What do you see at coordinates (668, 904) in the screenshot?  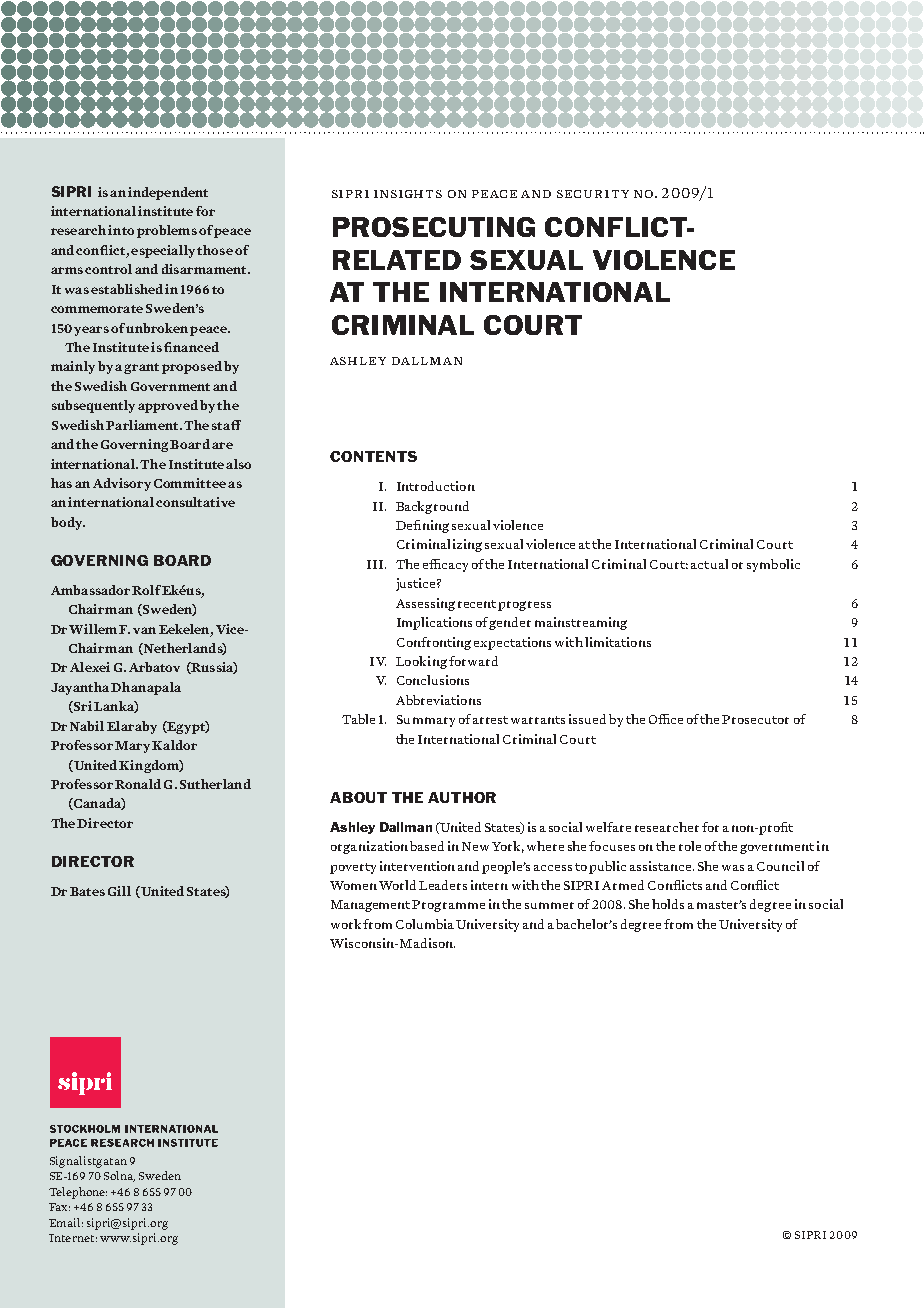 I see `holds` at bounding box center [668, 904].
